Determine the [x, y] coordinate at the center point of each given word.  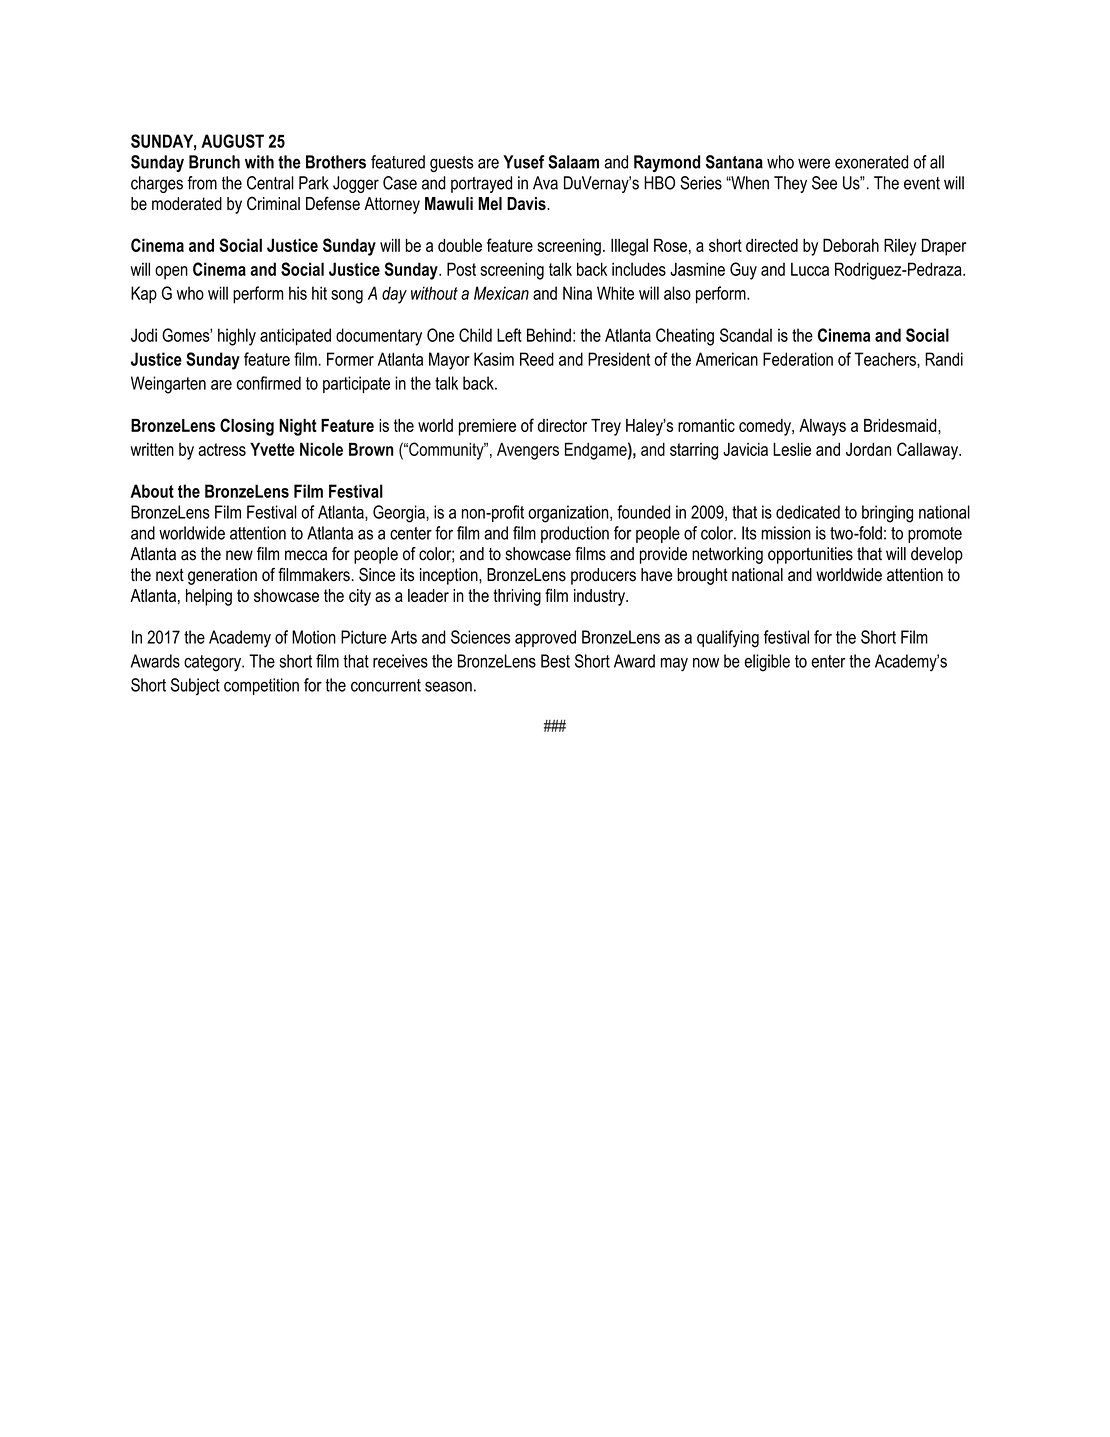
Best [555, 661]
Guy [743, 271]
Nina [577, 293]
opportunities [810, 555]
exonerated [871, 162]
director [562, 425]
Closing [247, 427]
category [213, 663]
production [575, 534]
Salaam [573, 162]
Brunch [214, 162]
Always [822, 427]
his [298, 293]
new [239, 555]
